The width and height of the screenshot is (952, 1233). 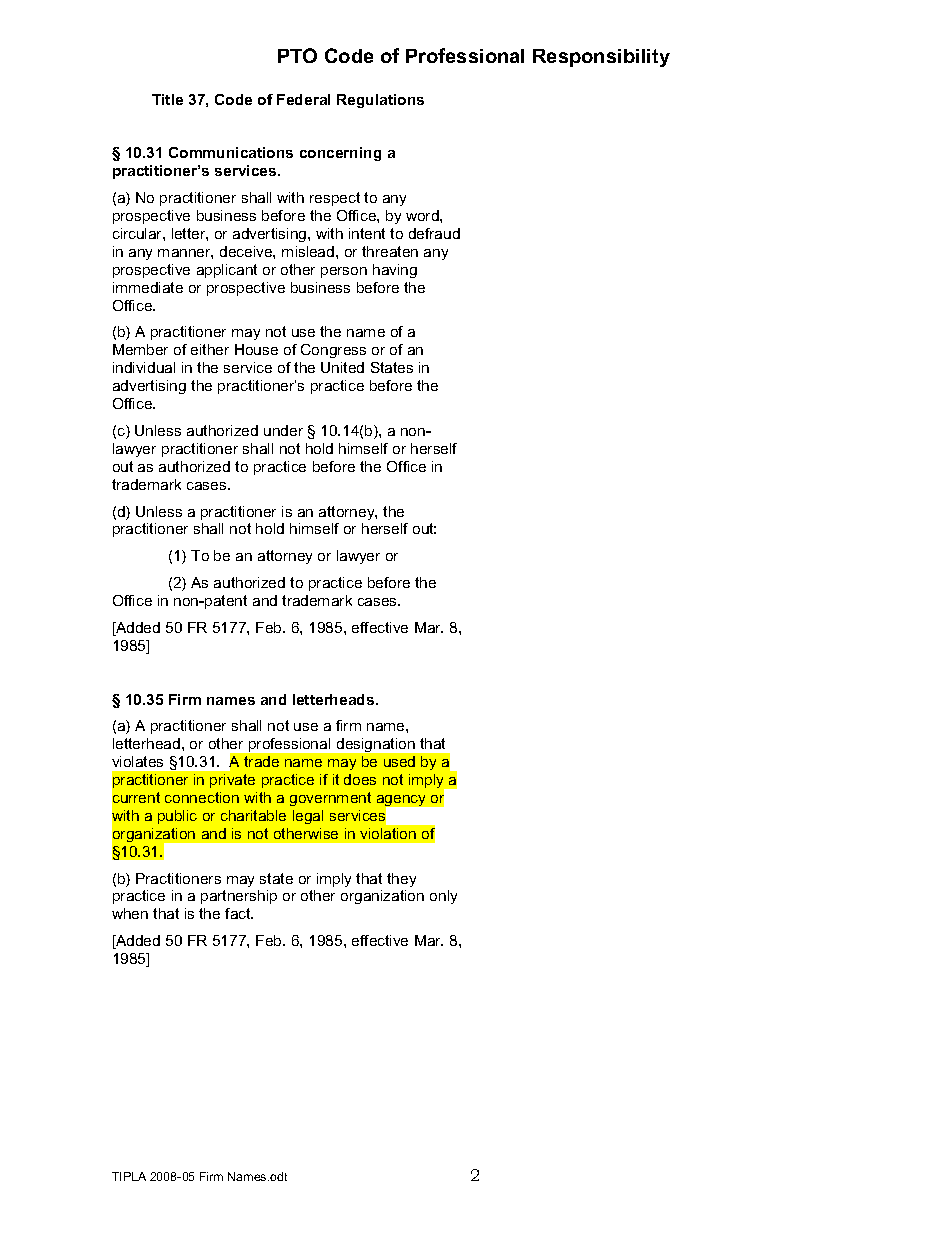 I want to click on United, so click(x=342, y=367).
